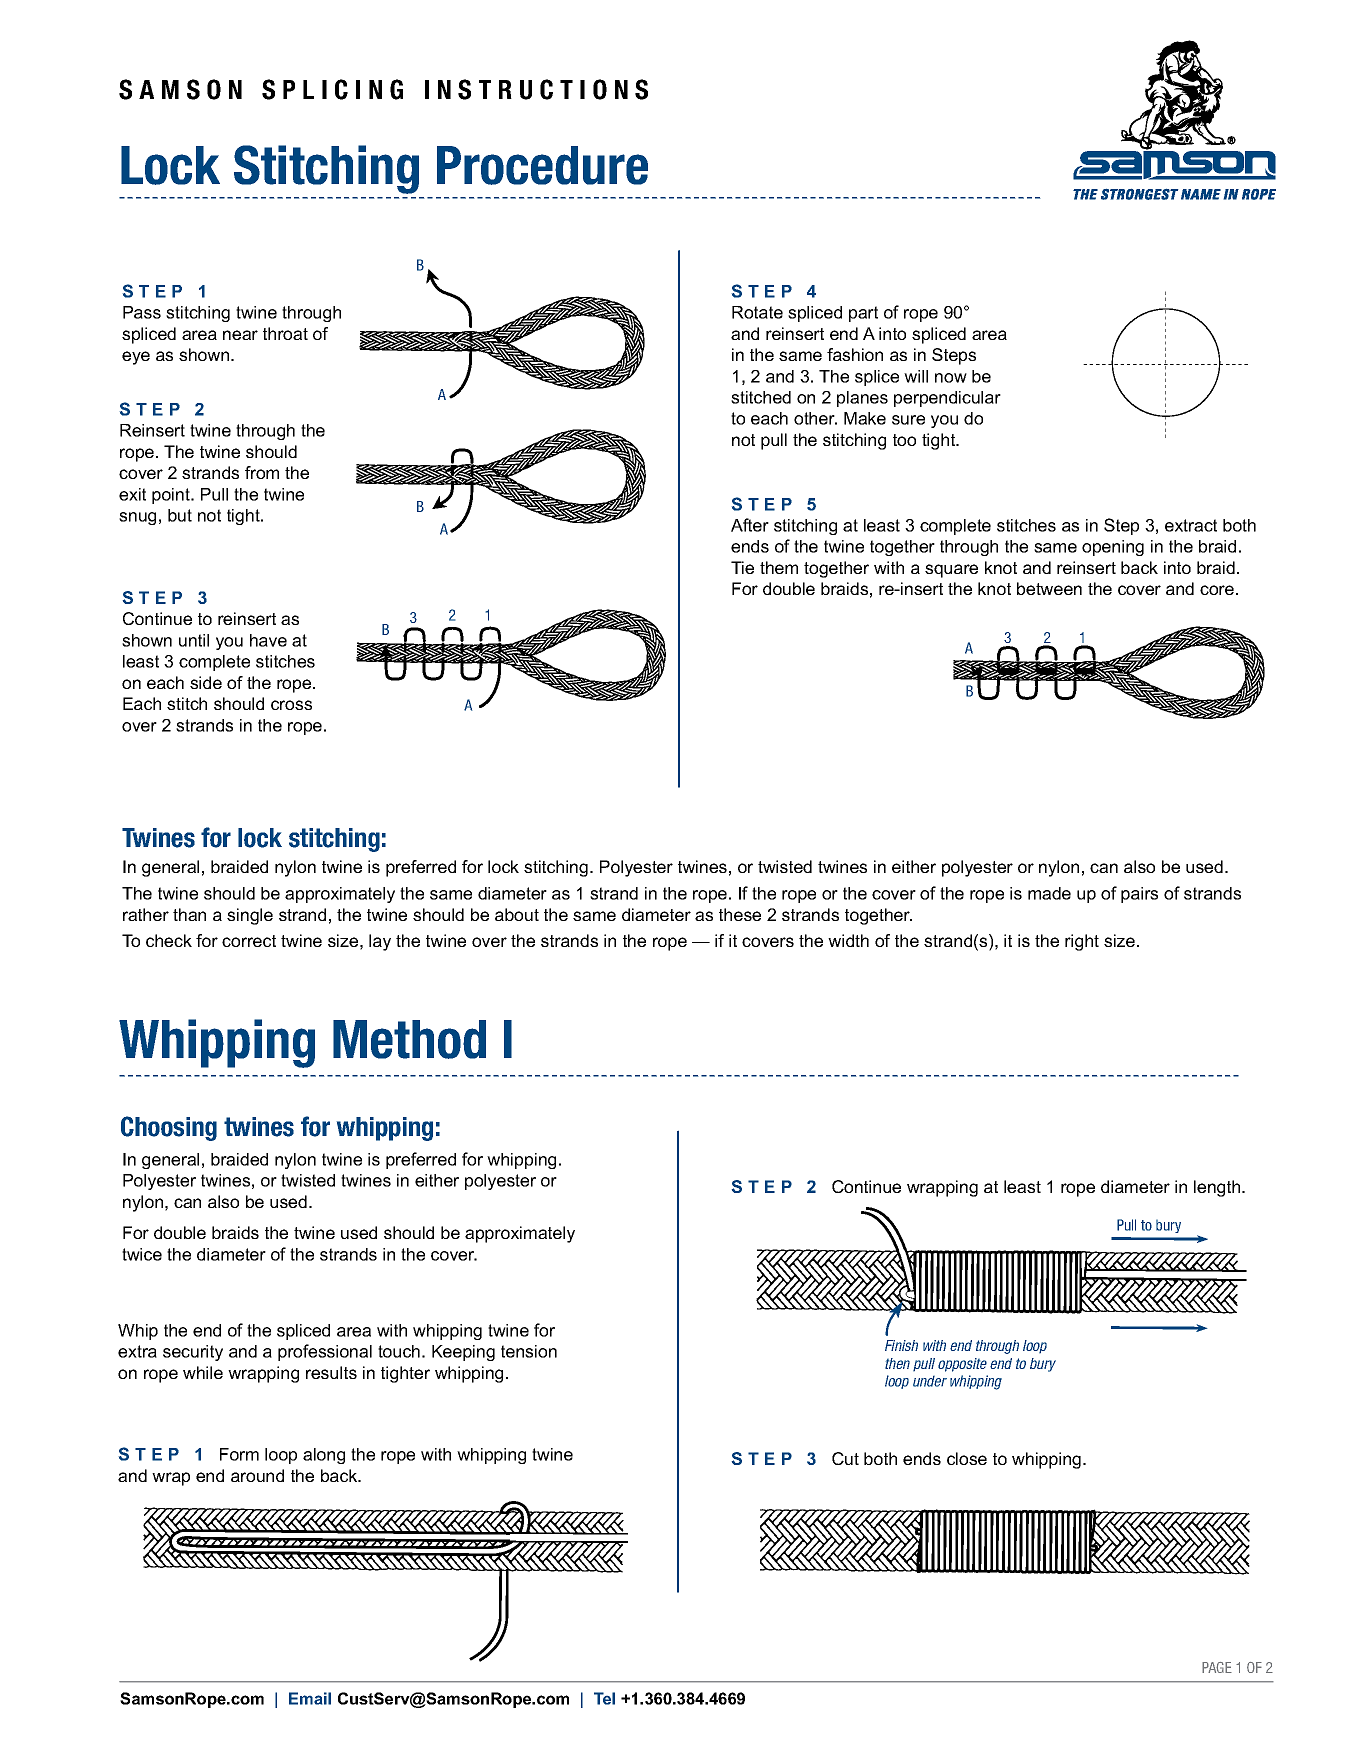 Image resolution: width=1353 pixels, height=1751 pixels. What do you see at coordinates (740, 914) in the screenshot?
I see `these` at bounding box center [740, 914].
